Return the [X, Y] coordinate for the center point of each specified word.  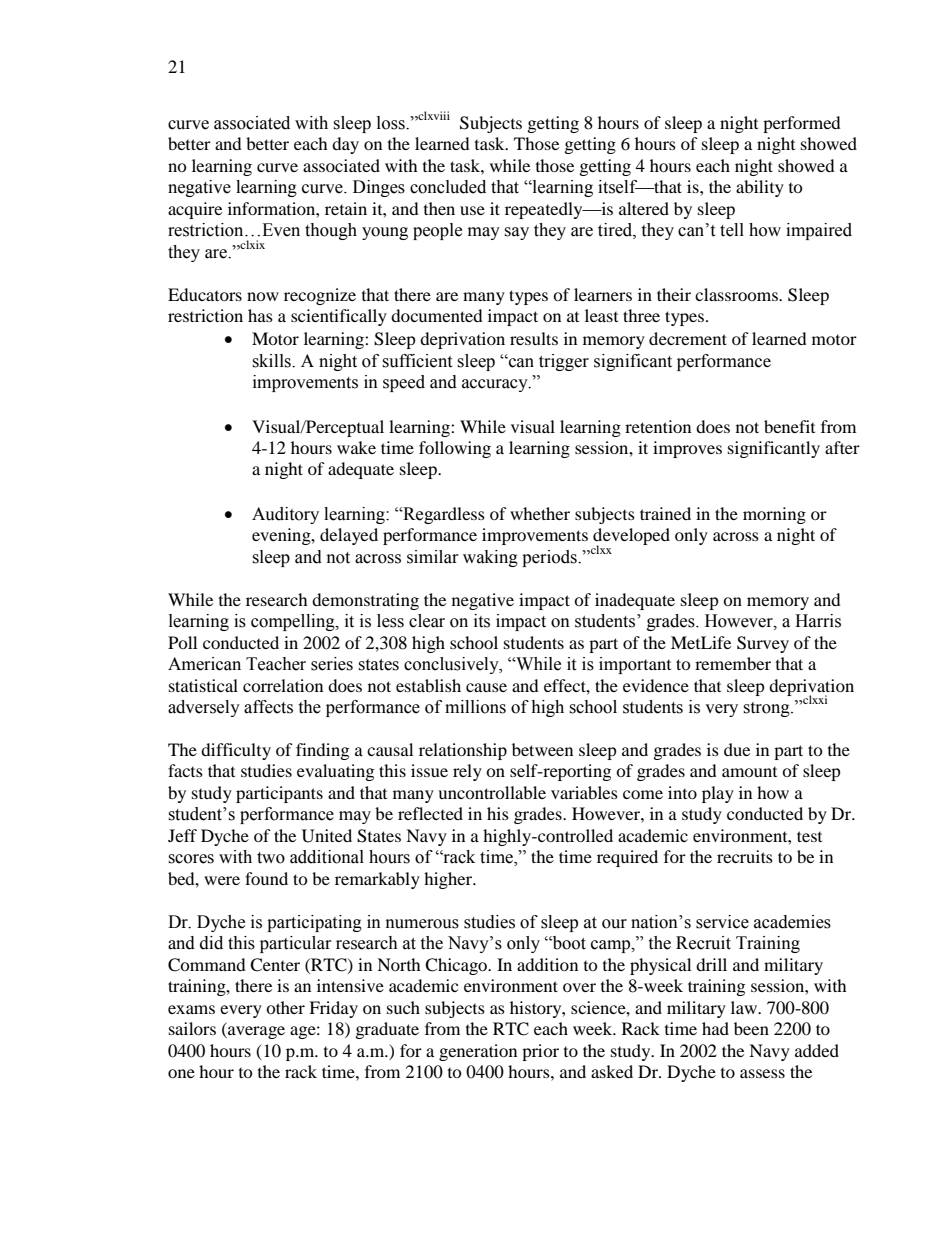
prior [540, 1052]
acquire [195, 210]
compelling [294, 622]
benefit [789, 426]
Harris [818, 621]
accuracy [496, 385]
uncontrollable [492, 792]
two [271, 858]
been [751, 1028]
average [255, 1032]
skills [272, 361]
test [809, 836]
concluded [448, 187]
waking [490, 558]
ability [760, 188]
